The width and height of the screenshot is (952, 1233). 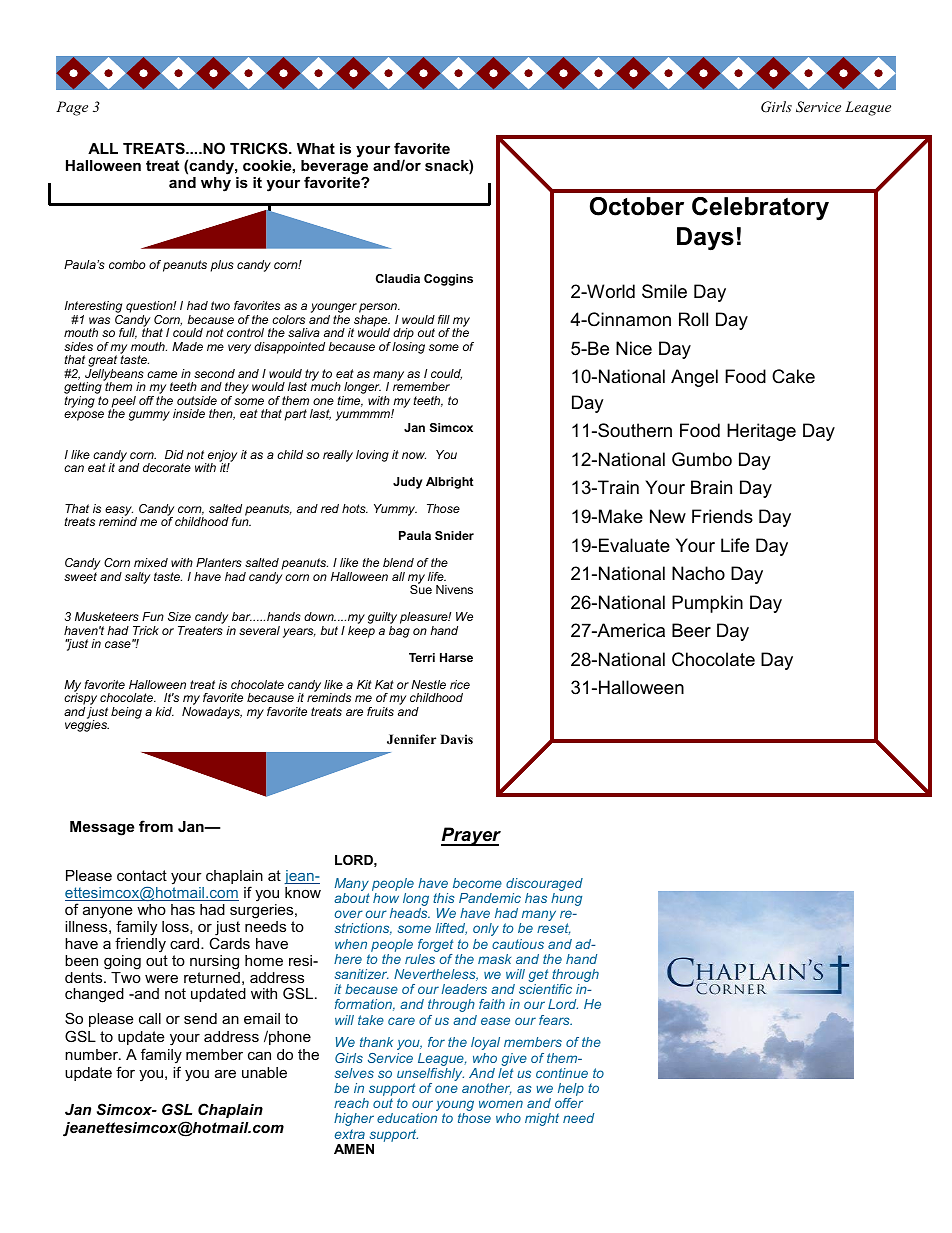 What do you see at coordinates (156, 826) in the screenshot?
I see `from` at bounding box center [156, 826].
